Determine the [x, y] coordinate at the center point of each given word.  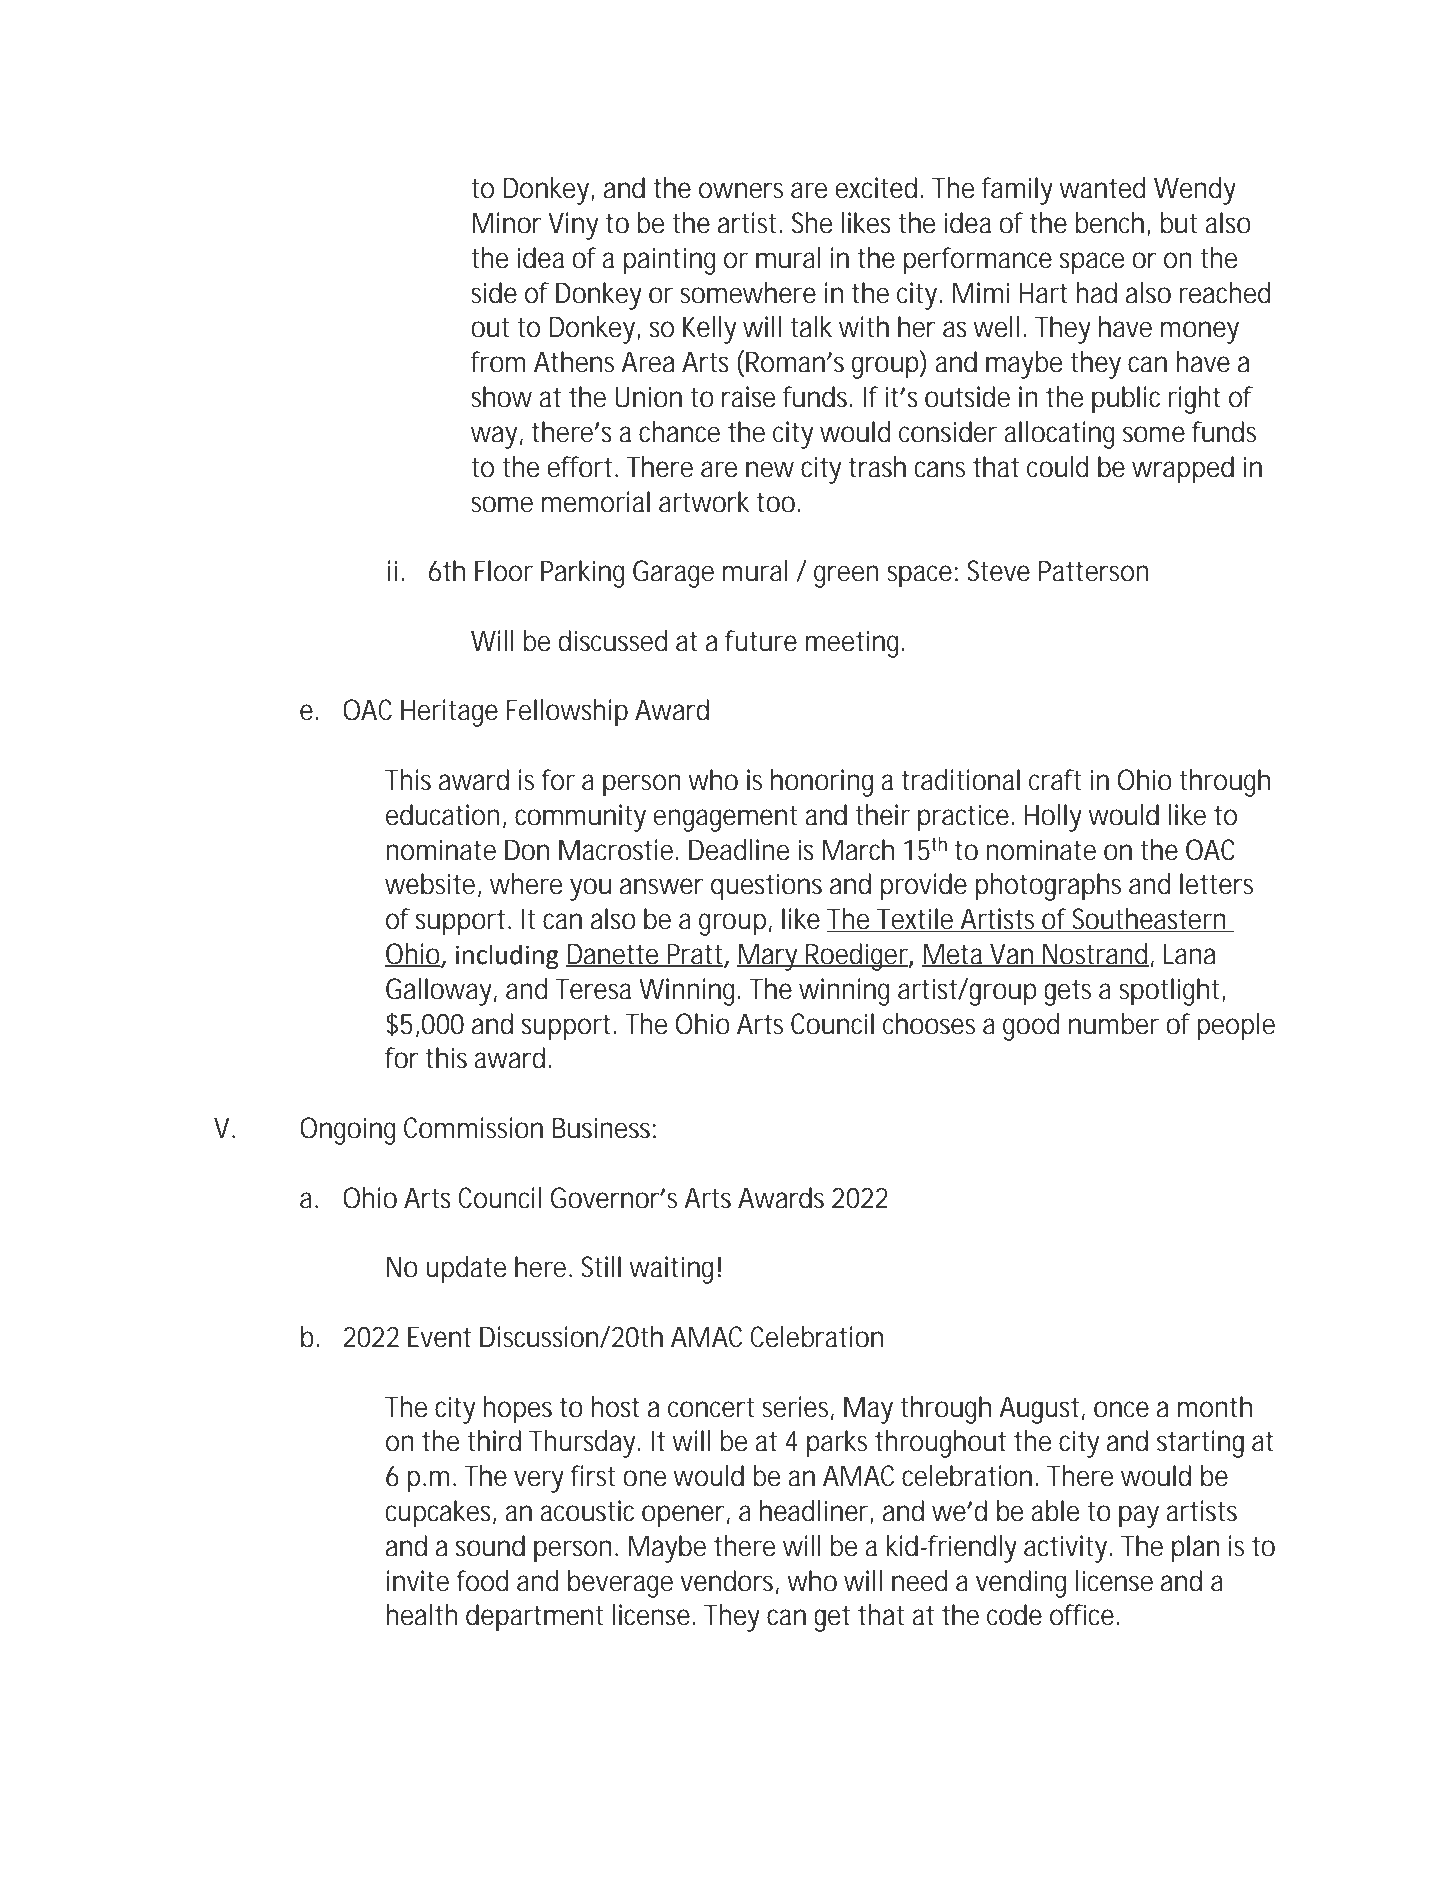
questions [766, 887]
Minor [507, 223]
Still [601, 1267]
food [482, 1581]
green [846, 576]
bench [1111, 224]
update [466, 1270]
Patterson [1094, 571]
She [812, 223]
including [507, 957]
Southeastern [1149, 920]
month [1215, 1407]
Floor [504, 571]
